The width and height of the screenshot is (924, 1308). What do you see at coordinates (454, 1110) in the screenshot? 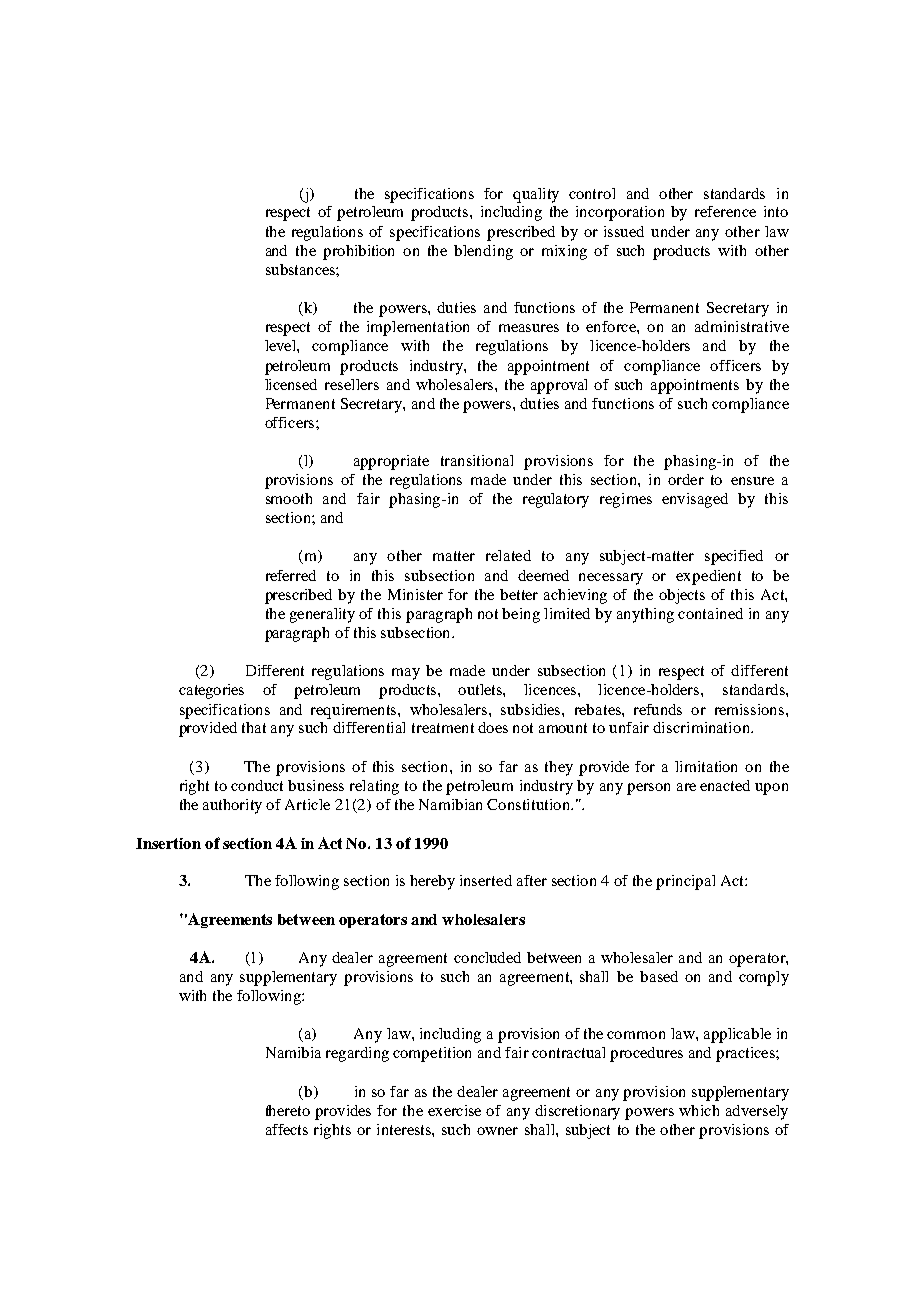
I see `exercise` at bounding box center [454, 1110].
